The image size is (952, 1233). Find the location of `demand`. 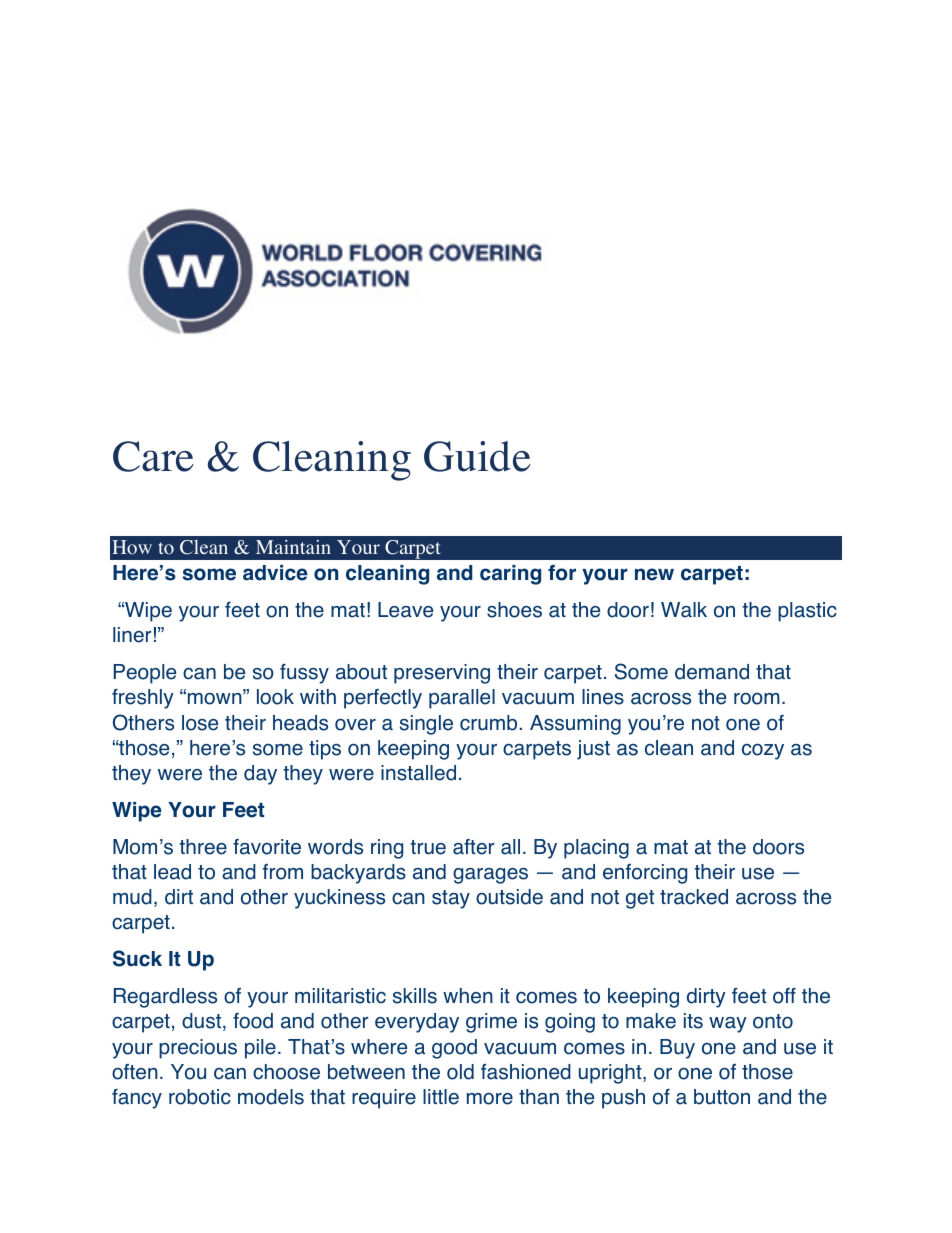

demand is located at coordinates (712, 672).
